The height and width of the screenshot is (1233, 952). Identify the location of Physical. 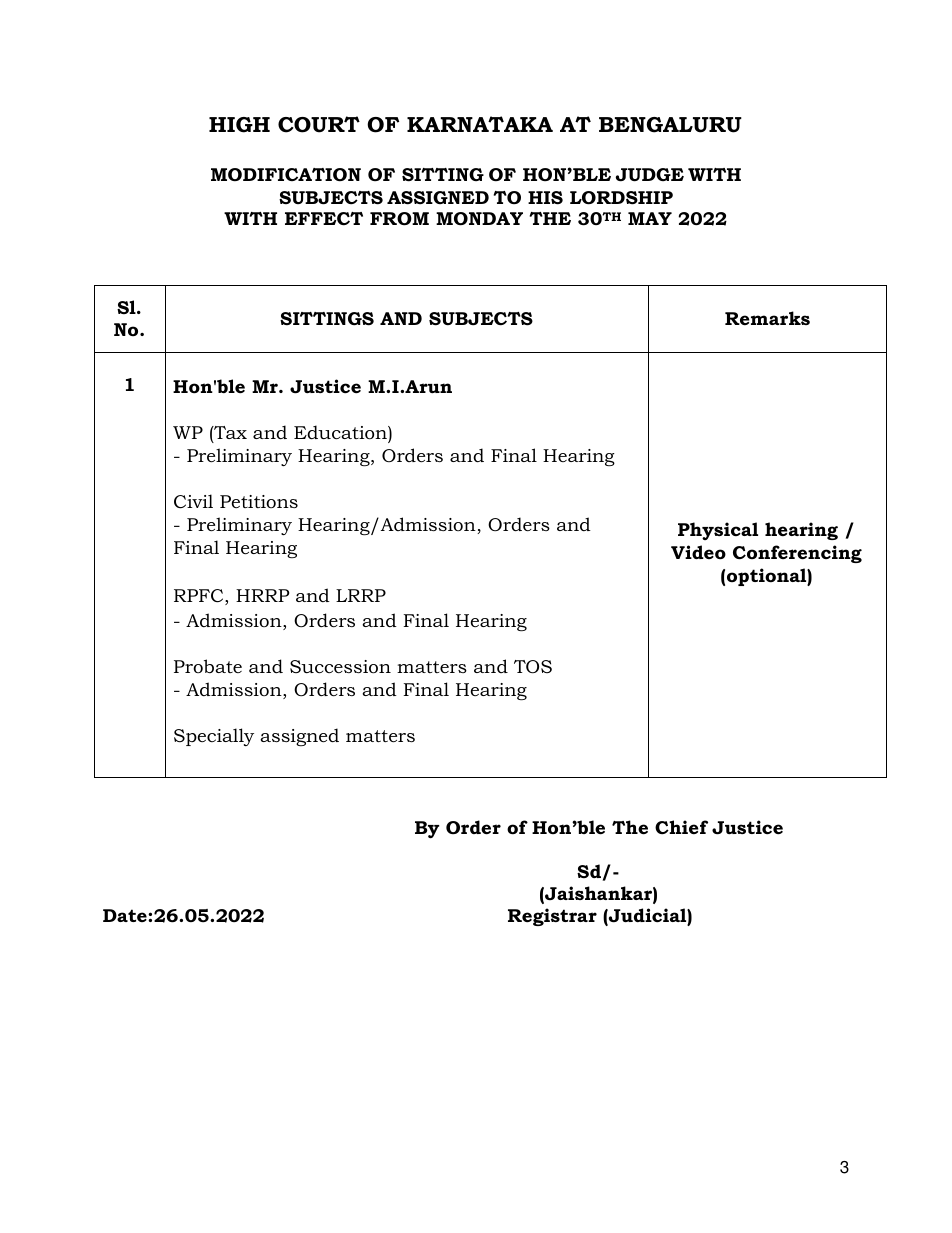
(718, 531).
